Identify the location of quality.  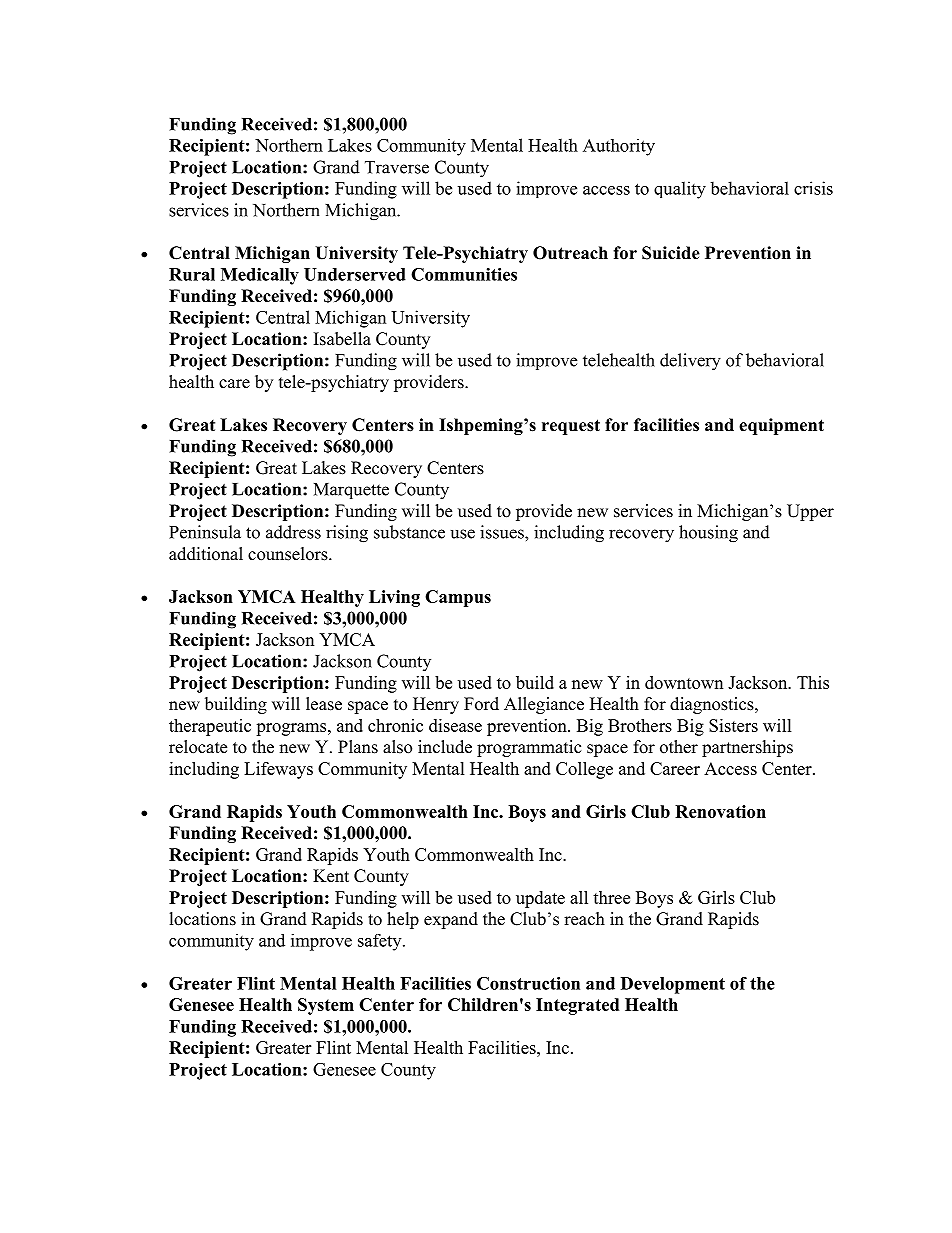
(680, 190).
